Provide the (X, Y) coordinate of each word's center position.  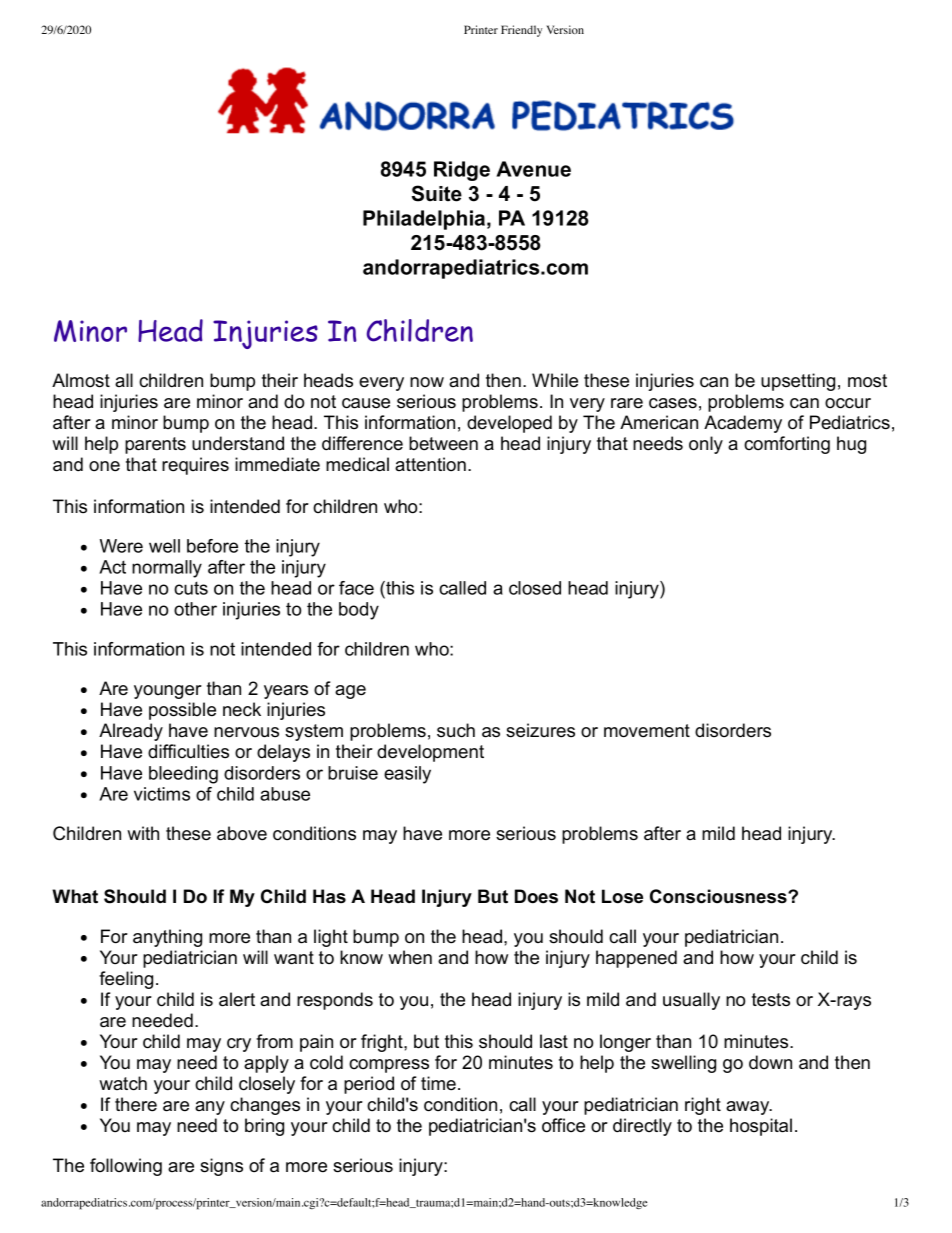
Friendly (521, 31)
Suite (437, 193)
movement (647, 731)
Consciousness (719, 896)
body (359, 611)
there (136, 1104)
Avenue (533, 169)
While (555, 380)
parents (155, 445)
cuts (191, 588)
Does (536, 896)
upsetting (798, 382)
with (143, 833)
